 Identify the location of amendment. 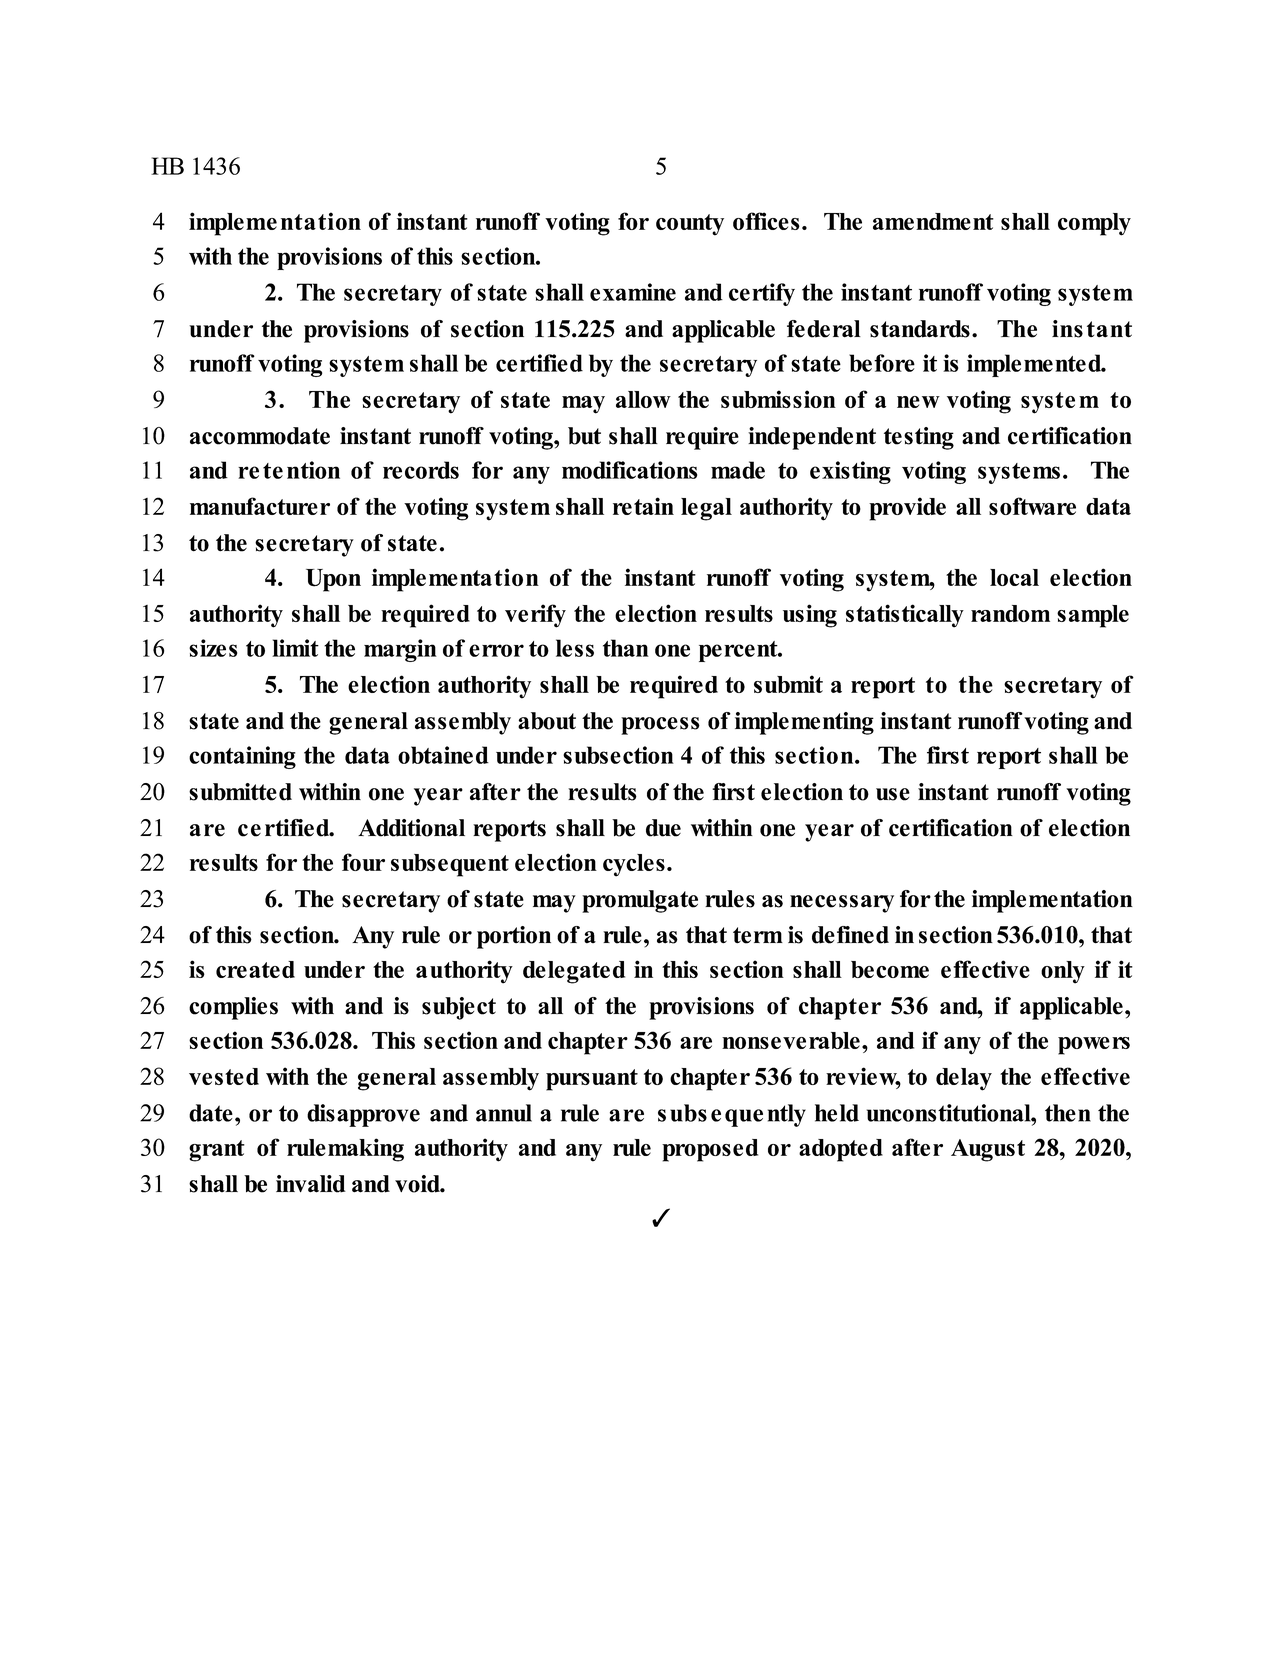
(933, 221).
